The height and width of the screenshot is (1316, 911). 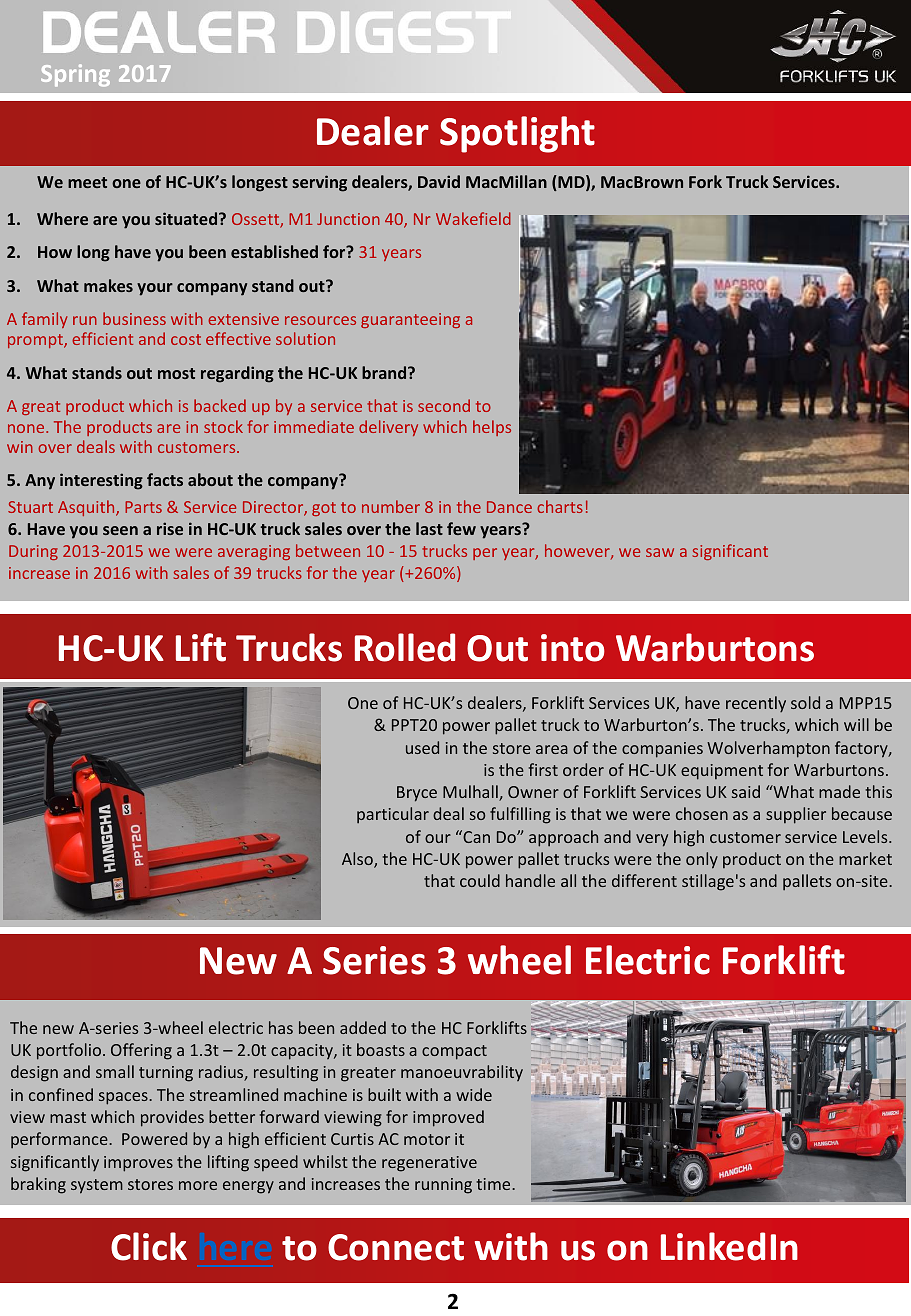 What do you see at coordinates (75, 75) in the screenshot?
I see `Spring` at bounding box center [75, 75].
